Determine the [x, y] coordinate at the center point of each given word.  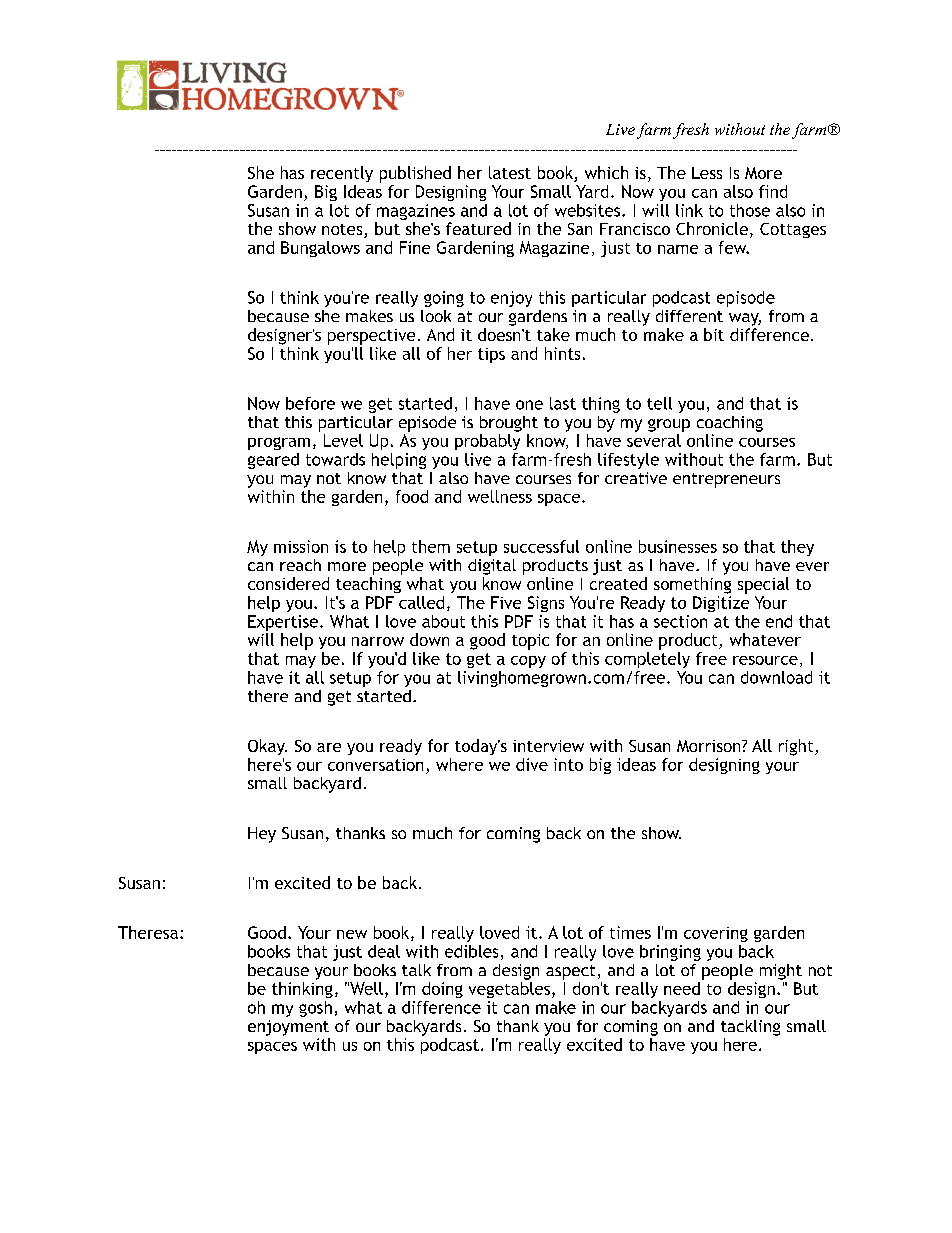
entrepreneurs [726, 480]
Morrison [710, 746]
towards [335, 459]
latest [510, 172]
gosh [315, 1009]
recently [342, 174]
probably [487, 442]
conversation [375, 765]
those [750, 210]
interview [548, 746]
